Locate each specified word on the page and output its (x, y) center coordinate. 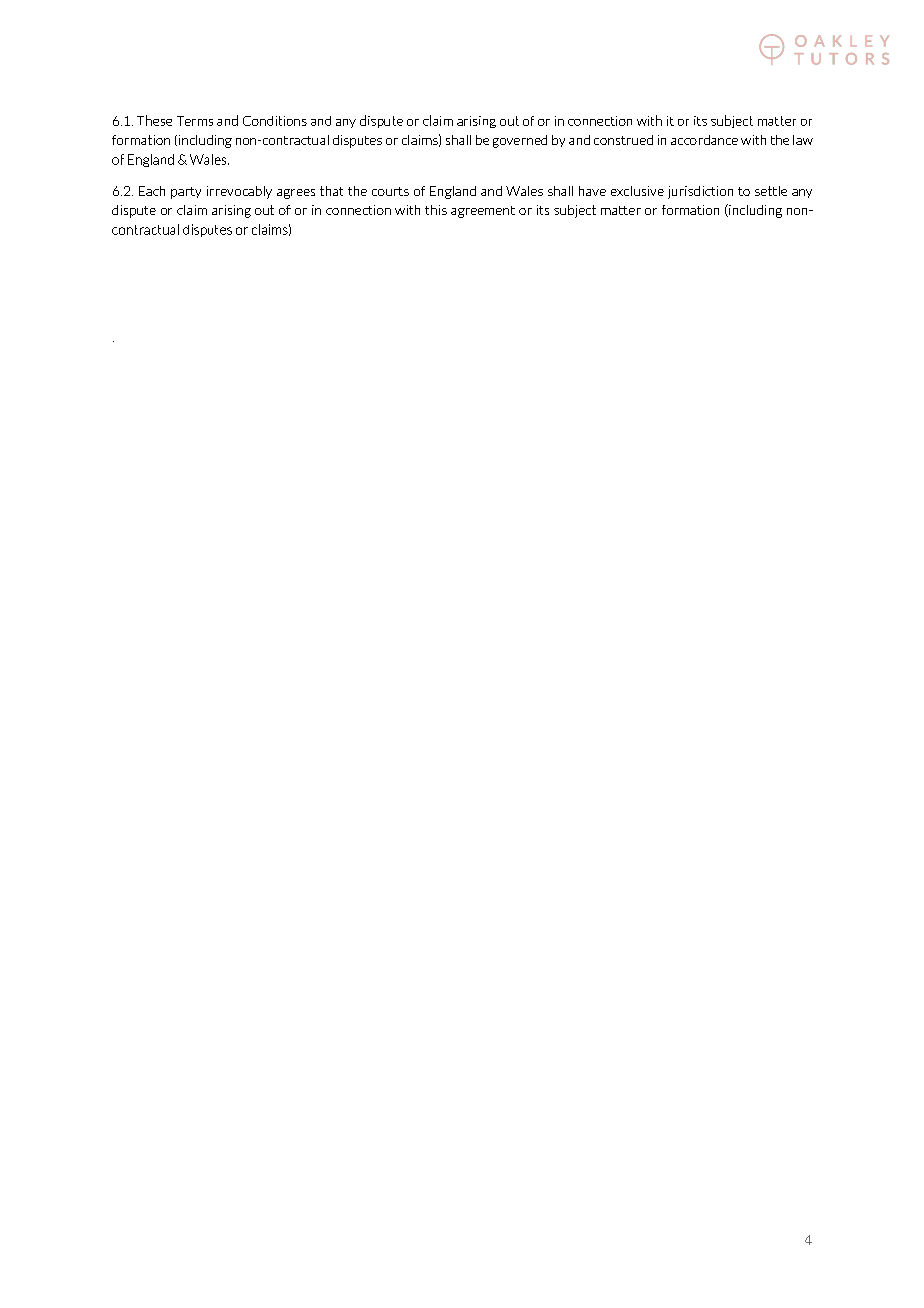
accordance (704, 140)
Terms (195, 121)
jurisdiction (700, 192)
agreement (483, 212)
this (436, 210)
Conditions (275, 121)
